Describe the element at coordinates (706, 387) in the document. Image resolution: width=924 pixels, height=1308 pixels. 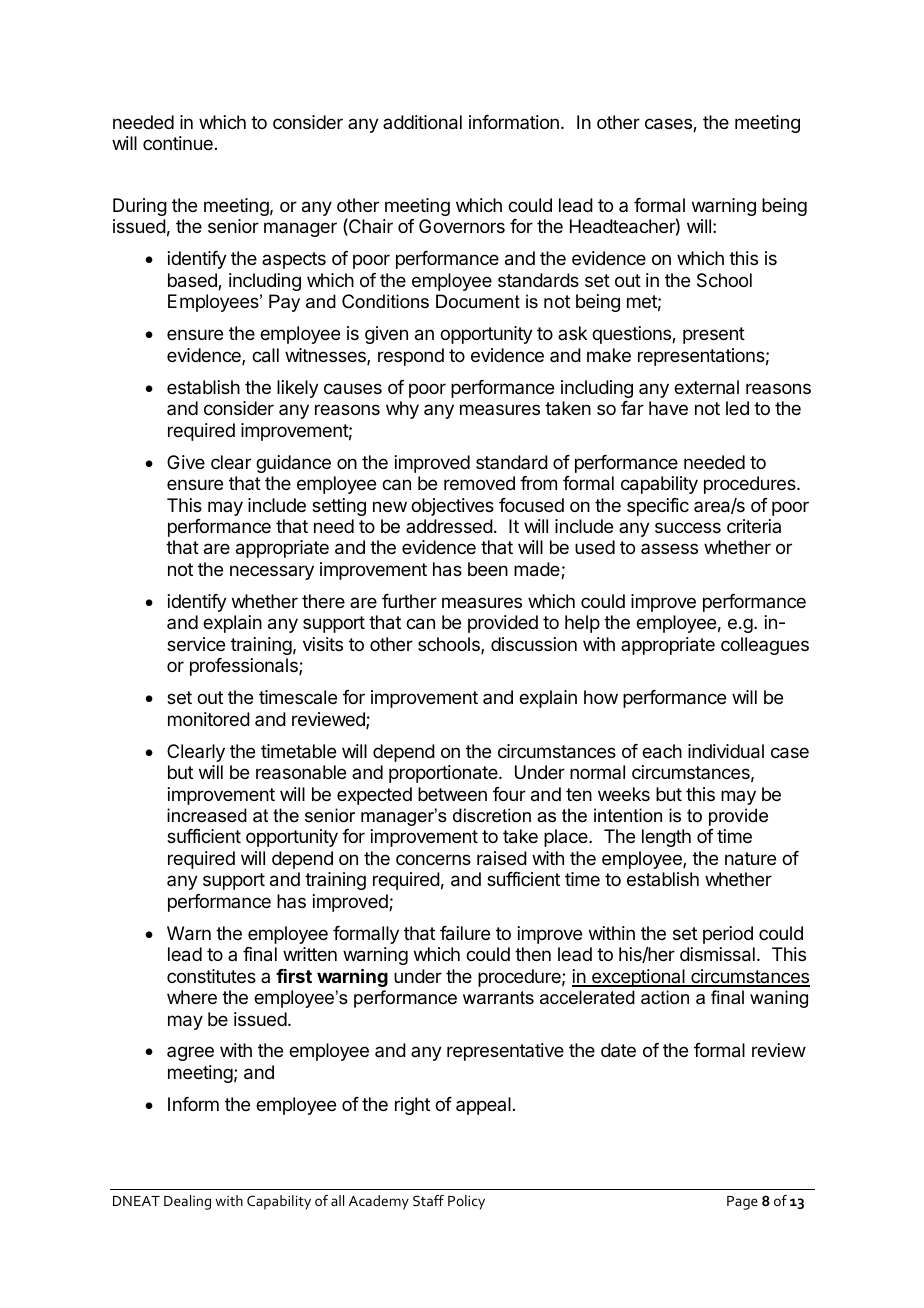
I see `external` at that location.
